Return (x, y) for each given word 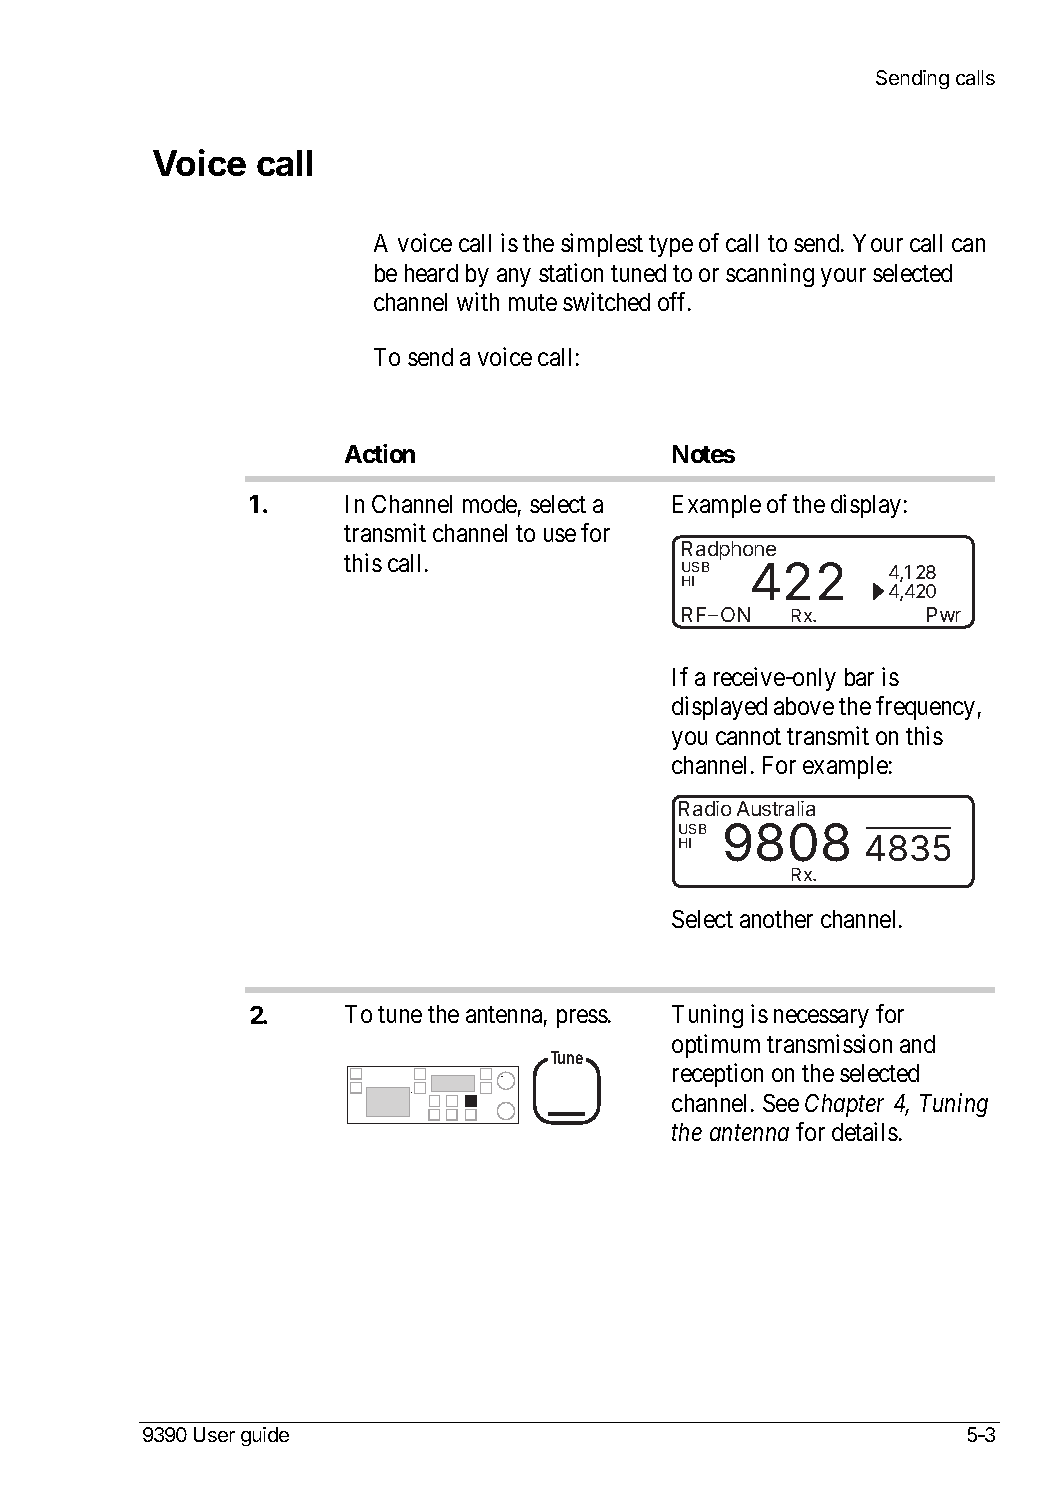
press (582, 1019)
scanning (770, 275)
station (571, 272)
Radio (705, 808)
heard (431, 273)
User (214, 1434)
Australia (776, 808)
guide (265, 1436)
